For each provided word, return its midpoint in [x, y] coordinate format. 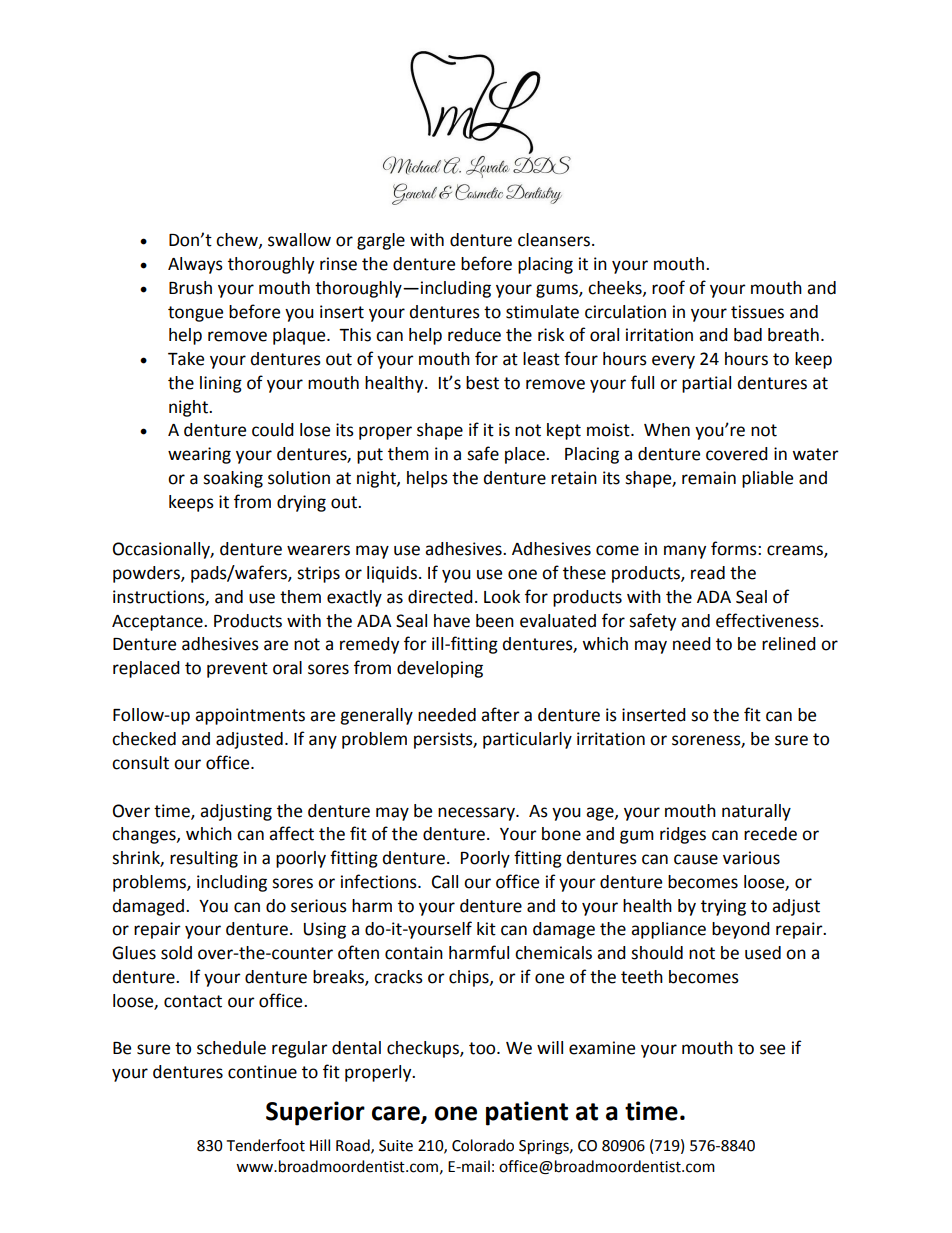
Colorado [483, 1145]
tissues [757, 312]
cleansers [555, 240]
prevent [237, 670]
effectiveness [768, 620]
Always [195, 265]
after [500, 714]
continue [262, 1072]
